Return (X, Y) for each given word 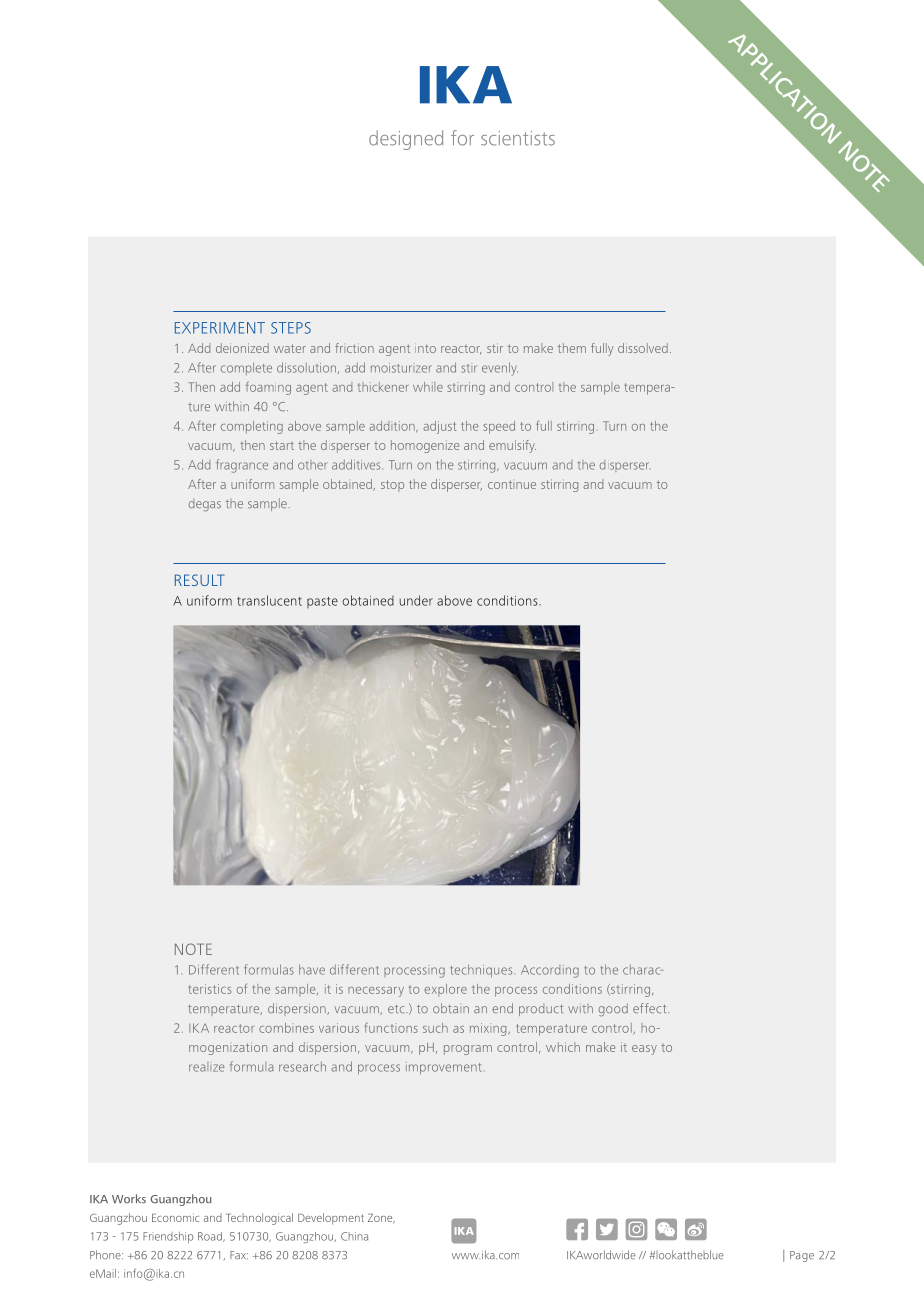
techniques (482, 971)
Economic (176, 1217)
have (312, 969)
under (416, 600)
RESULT (199, 580)
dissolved (643, 348)
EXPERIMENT (220, 328)
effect (651, 1008)
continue (512, 484)
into (425, 348)
